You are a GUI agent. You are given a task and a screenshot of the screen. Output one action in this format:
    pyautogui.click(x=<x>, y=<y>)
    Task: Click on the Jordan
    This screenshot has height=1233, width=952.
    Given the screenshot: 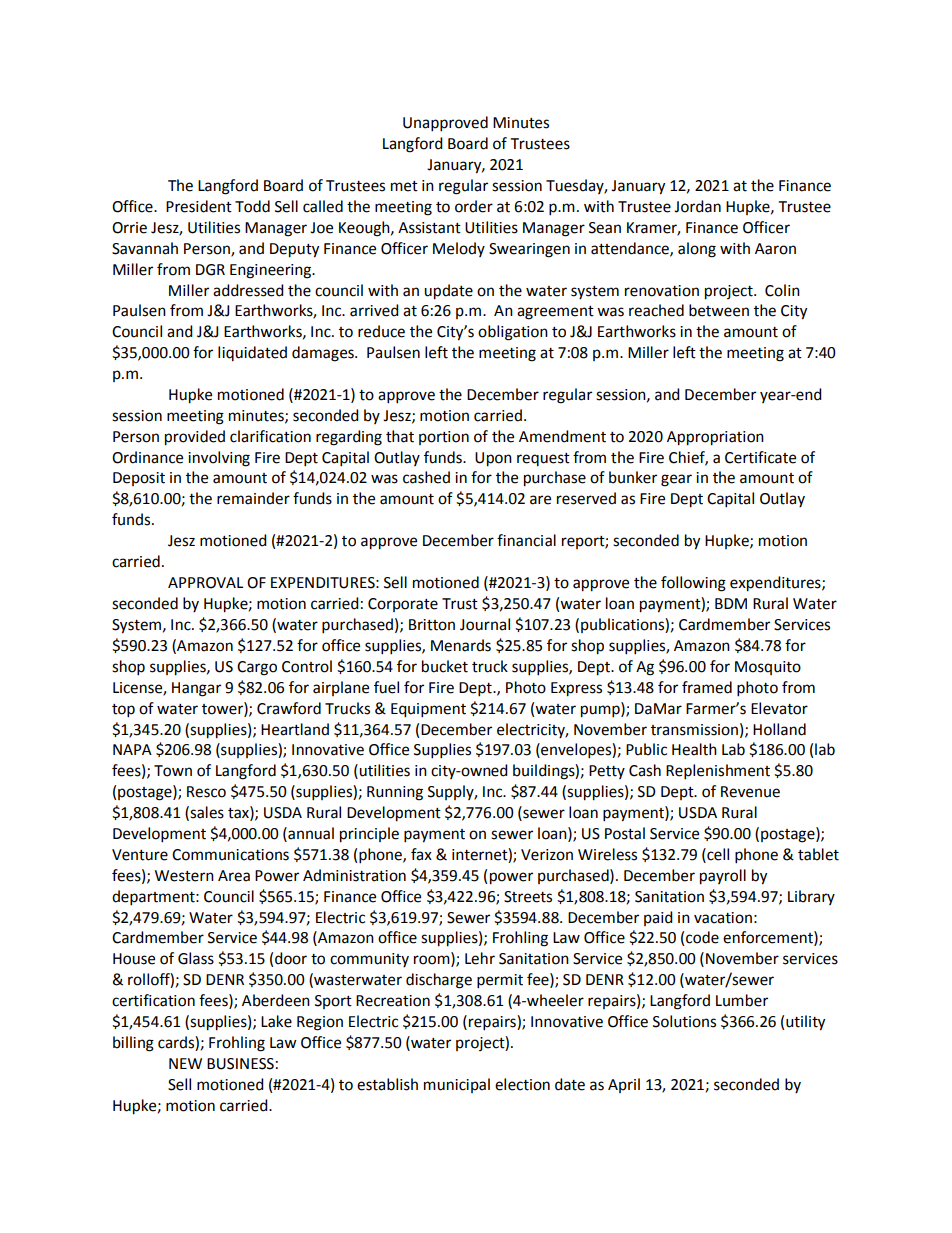 What is the action you would take?
    pyautogui.click(x=697, y=206)
